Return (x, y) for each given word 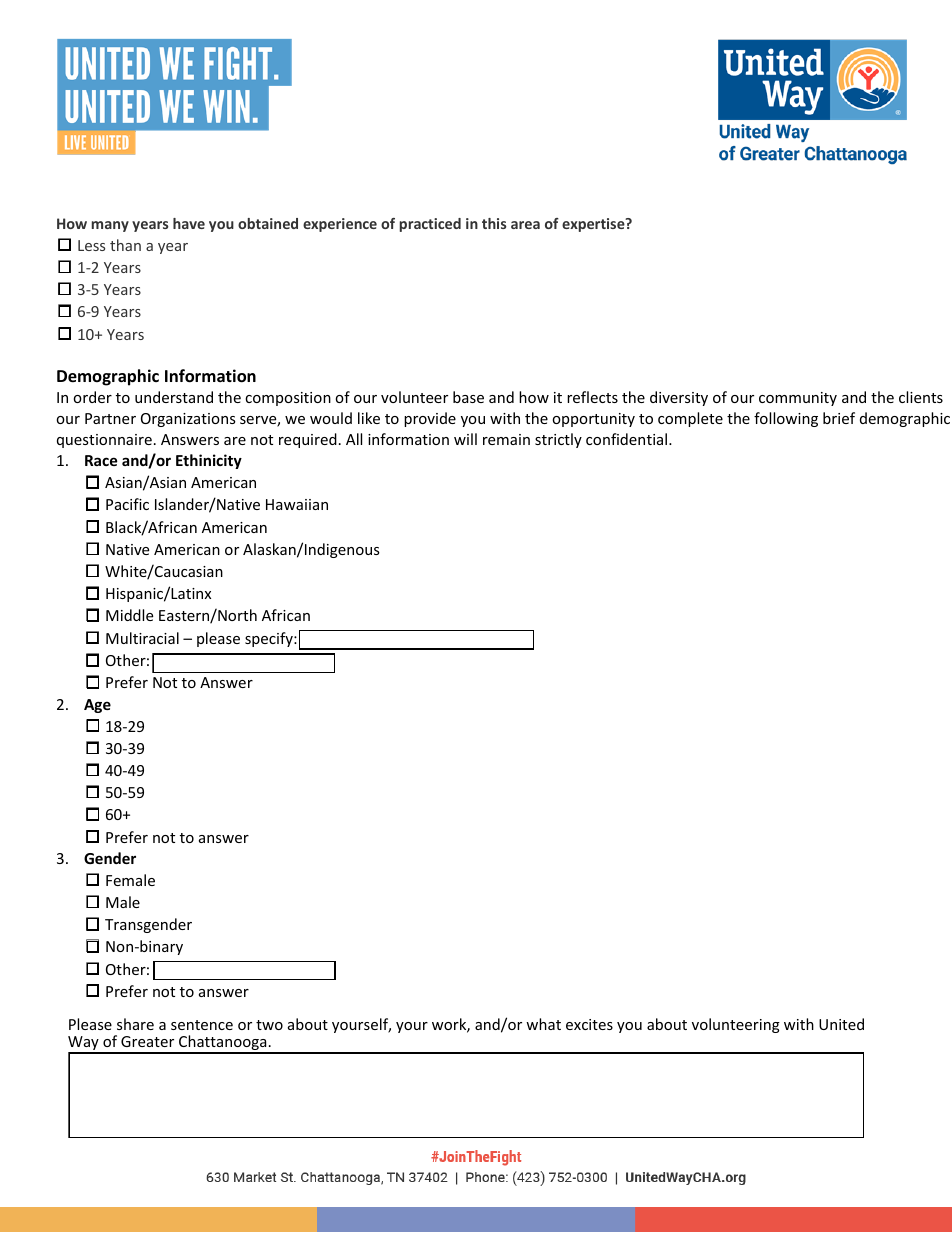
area (525, 225)
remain (506, 439)
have (189, 223)
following (786, 419)
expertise (594, 225)
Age (97, 706)
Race (101, 460)
